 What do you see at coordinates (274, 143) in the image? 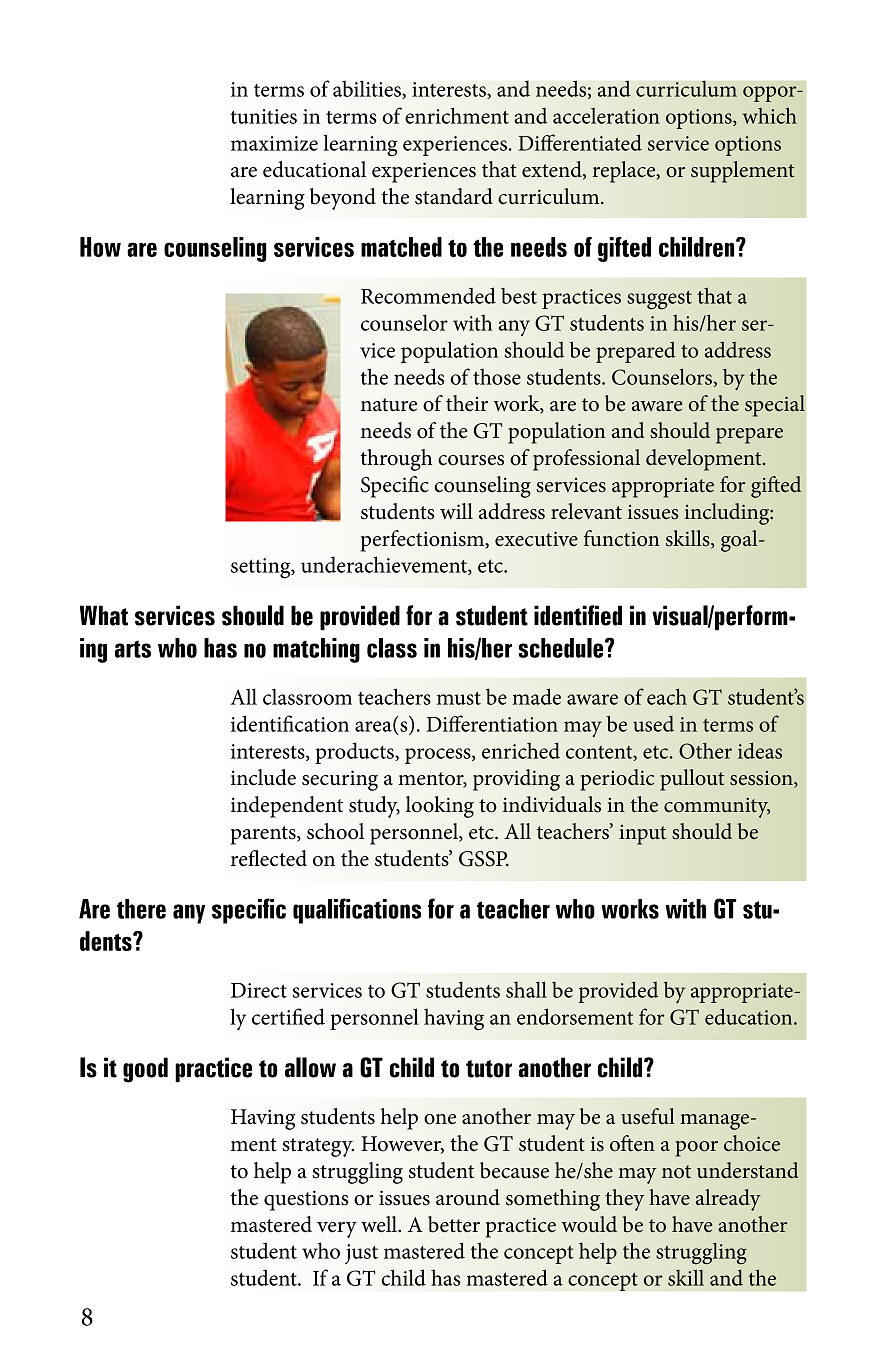
I see `maximize` at bounding box center [274, 143].
